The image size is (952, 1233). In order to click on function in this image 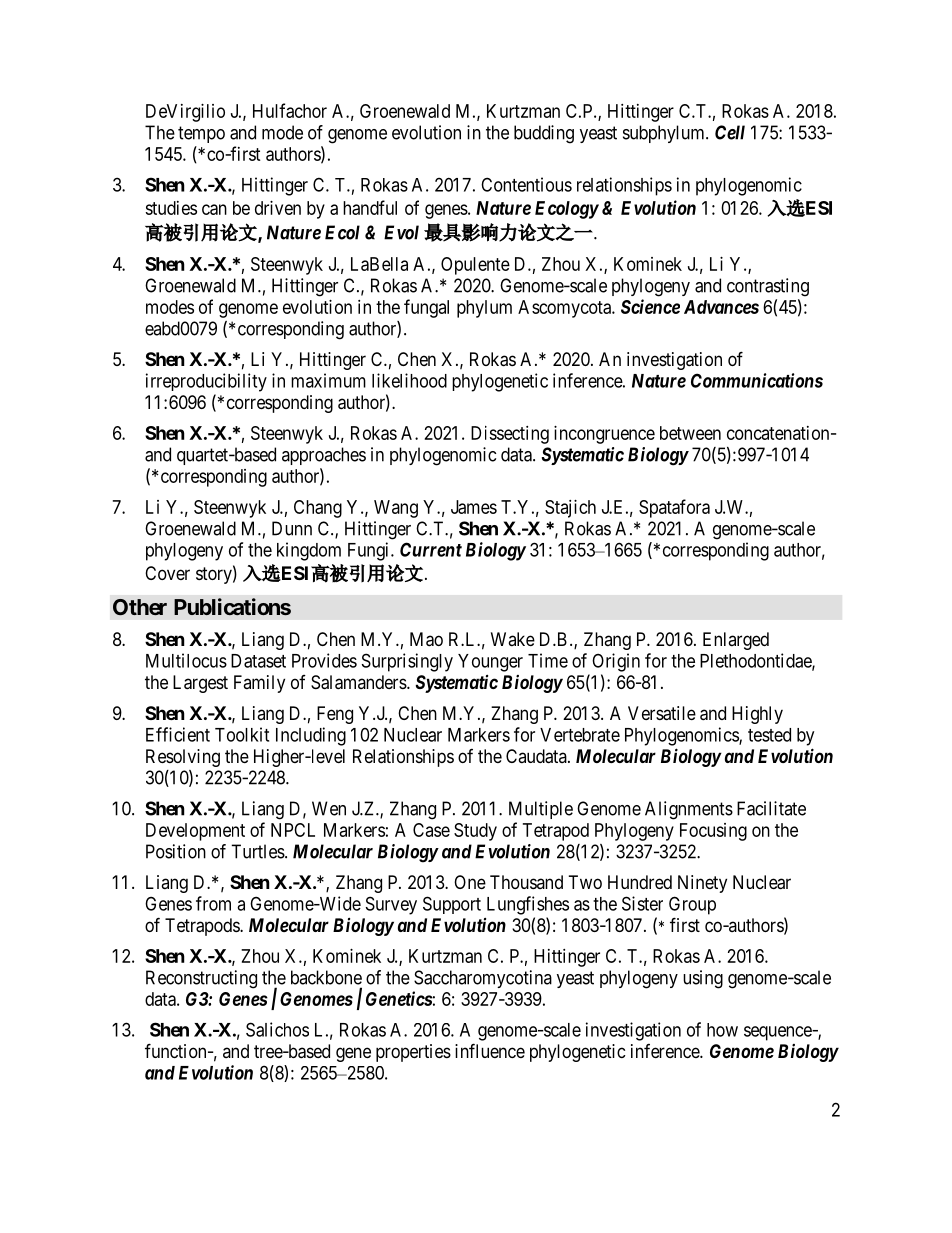, I will do `click(177, 1050)`.
